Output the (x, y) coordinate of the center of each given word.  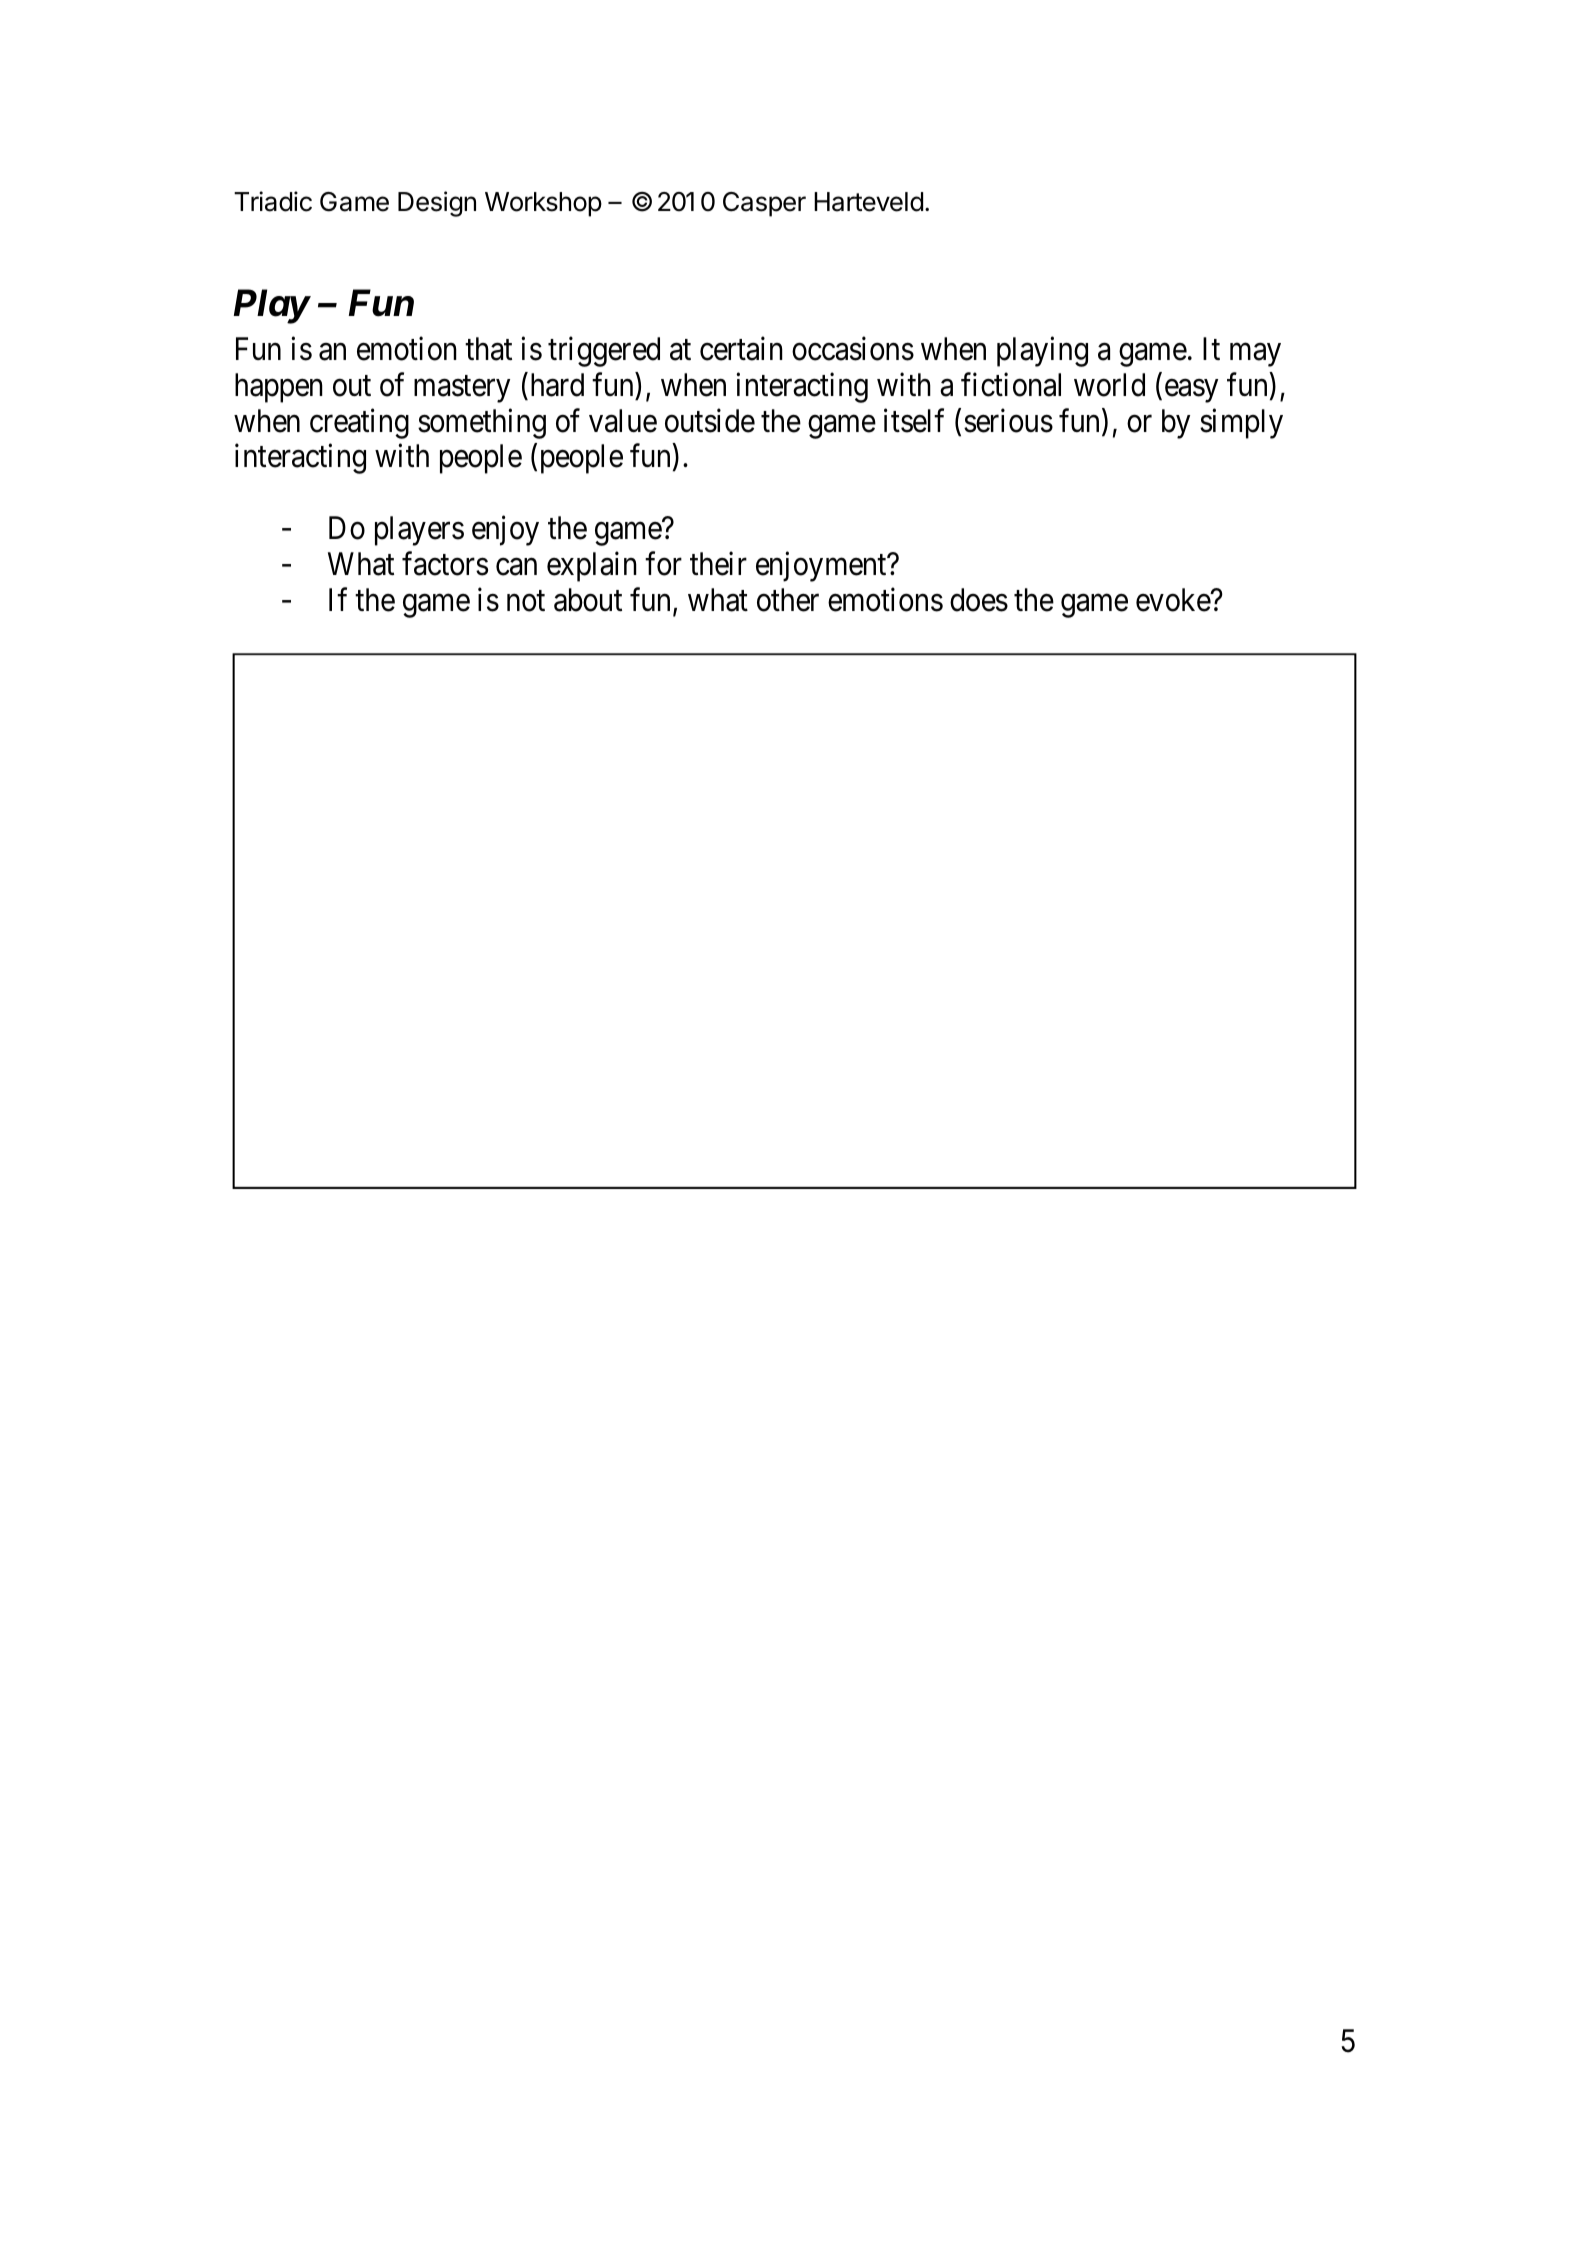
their (718, 564)
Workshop (543, 204)
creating (359, 423)
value (623, 421)
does (979, 600)
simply (1241, 423)
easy (1191, 391)
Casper (764, 204)
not (526, 601)
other (788, 600)
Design (437, 204)
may (1255, 355)
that (488, 349)
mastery (462, 389)
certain (741, 349)
